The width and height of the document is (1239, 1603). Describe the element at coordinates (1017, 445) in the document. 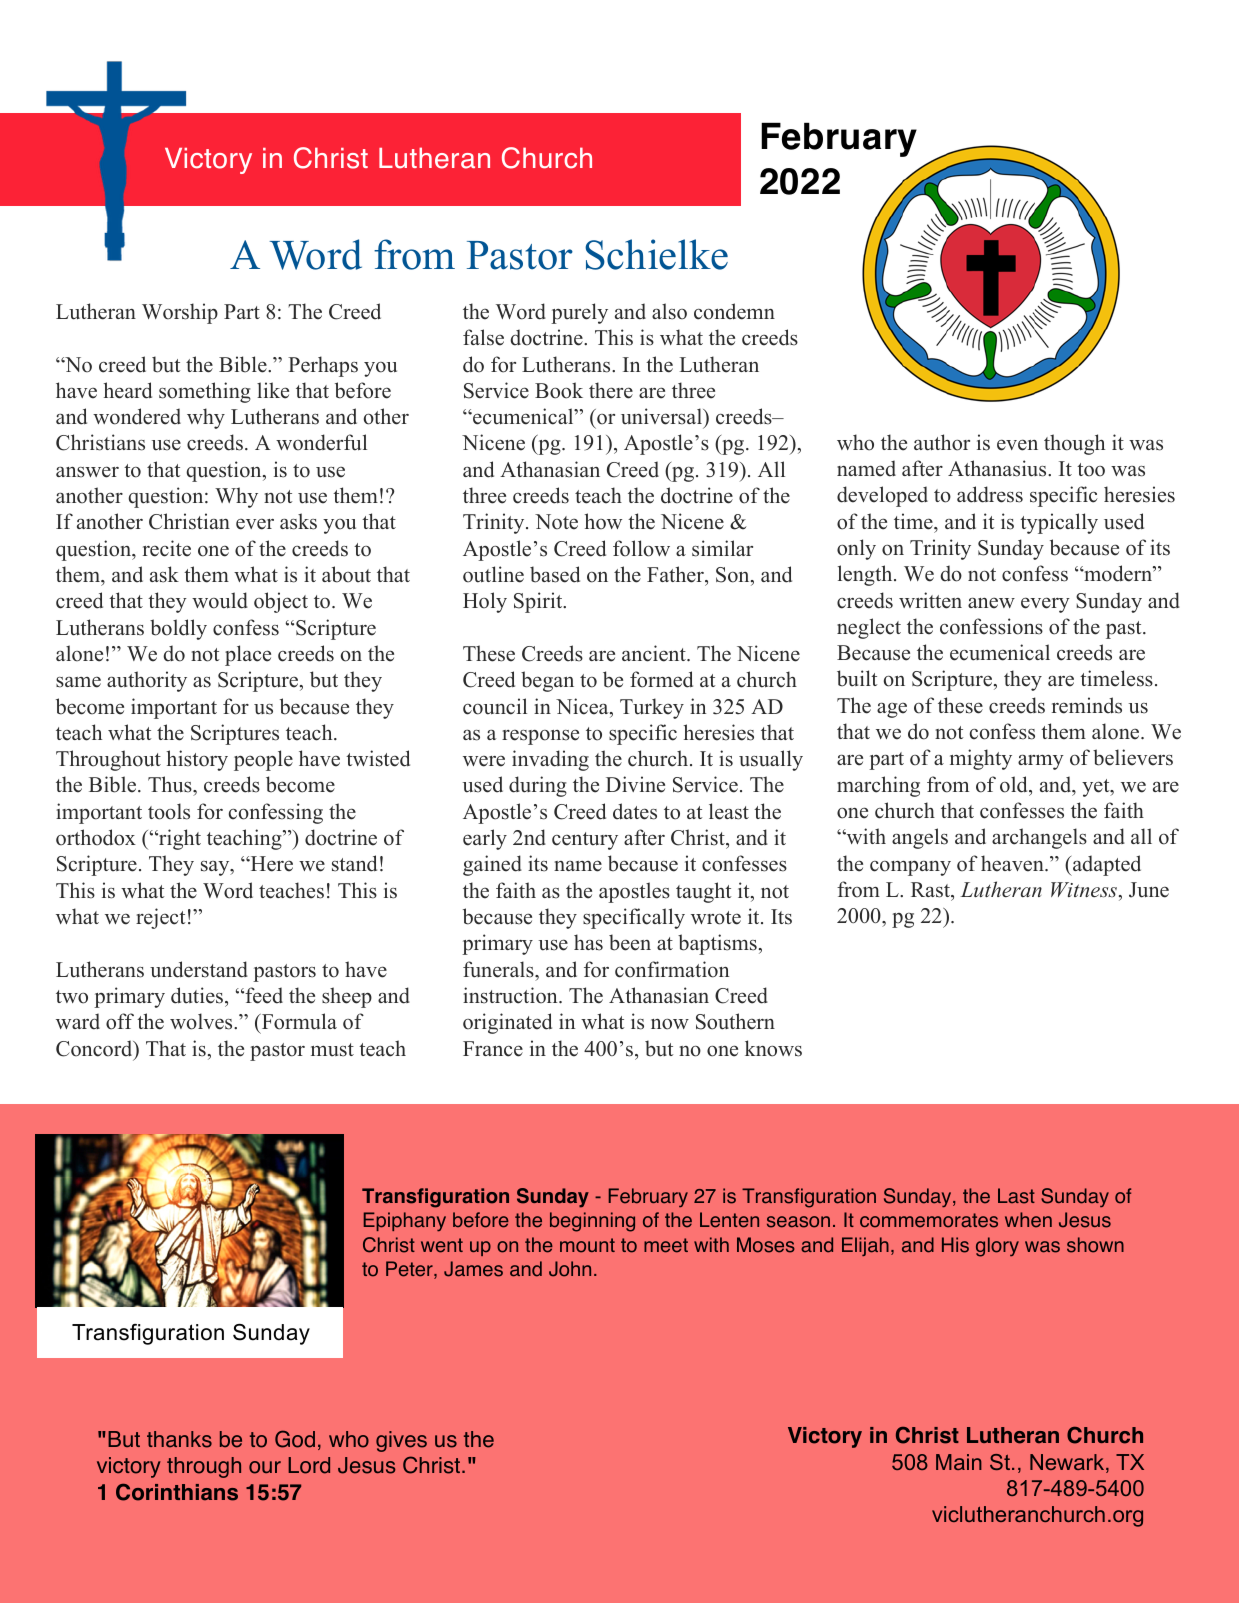

I see `even` at that location.
